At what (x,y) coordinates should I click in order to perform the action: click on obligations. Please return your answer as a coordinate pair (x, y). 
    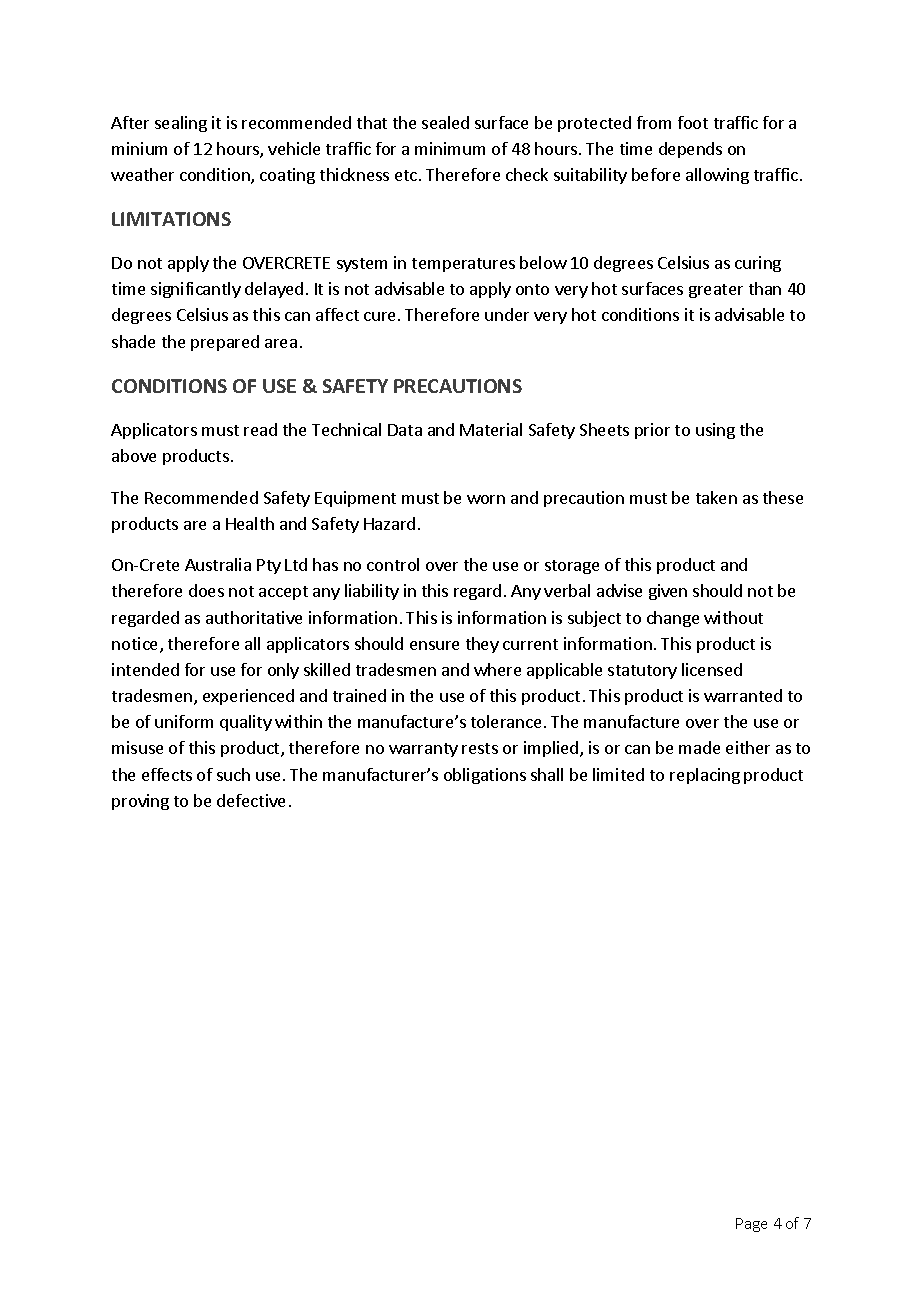
    Looking at the image, I should click on (485, 776).
